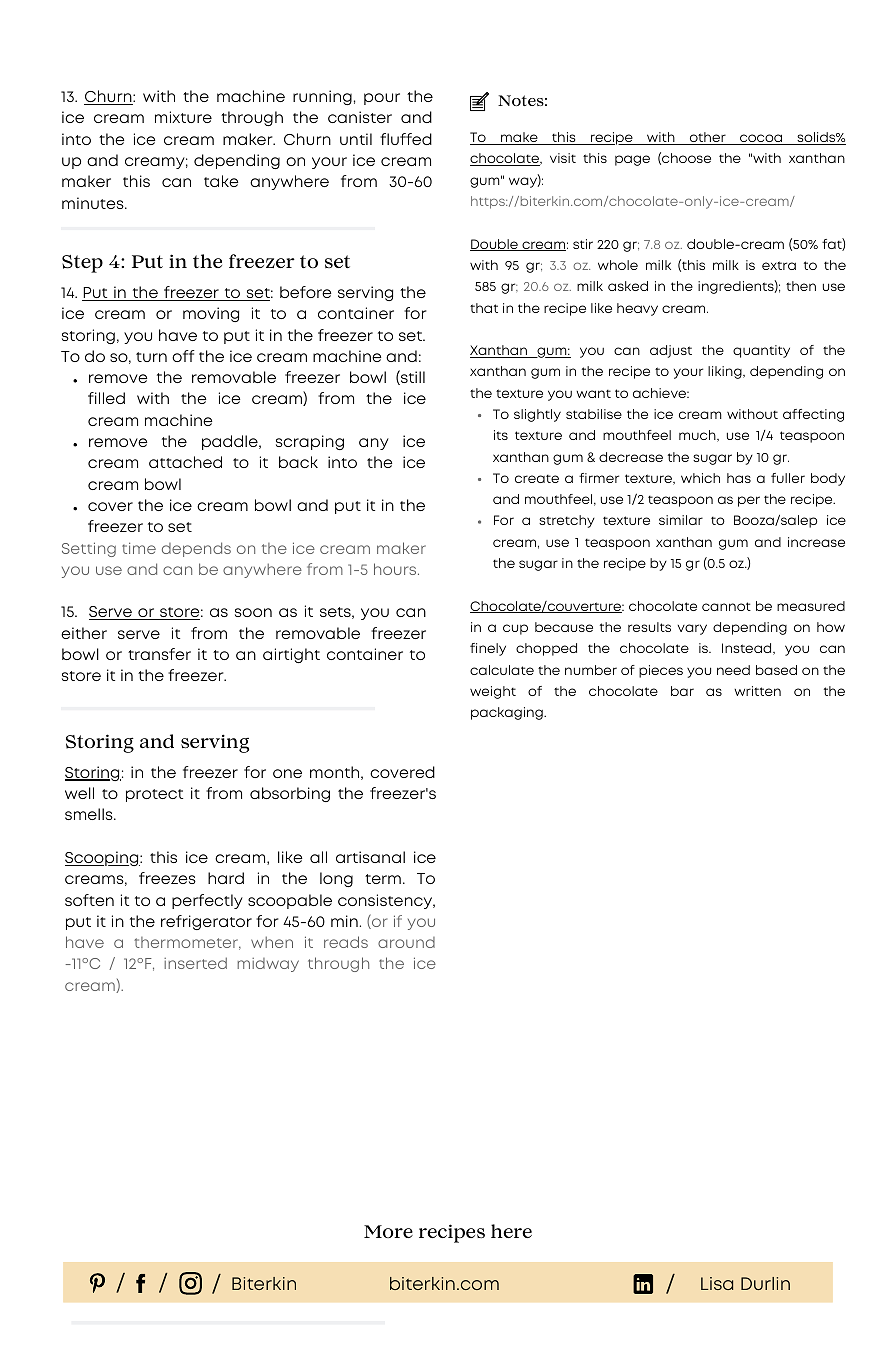 Image resolution: width=896 pixels, height=1345 pixels. Describe the element at coordinates (388, 1231) in the document. I see `More` at that location.
